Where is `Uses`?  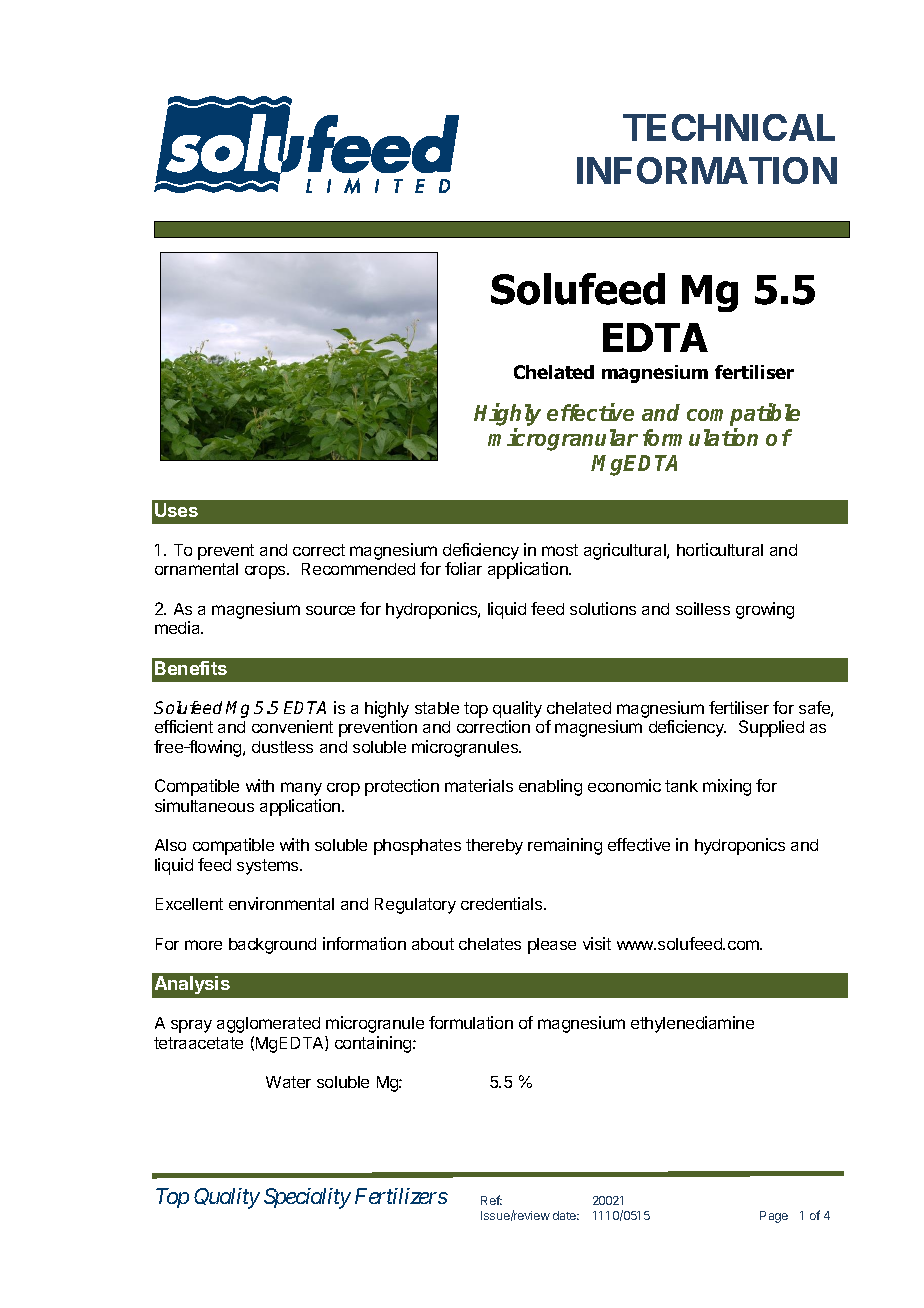 Uses is located at coordinates (176, 510).
